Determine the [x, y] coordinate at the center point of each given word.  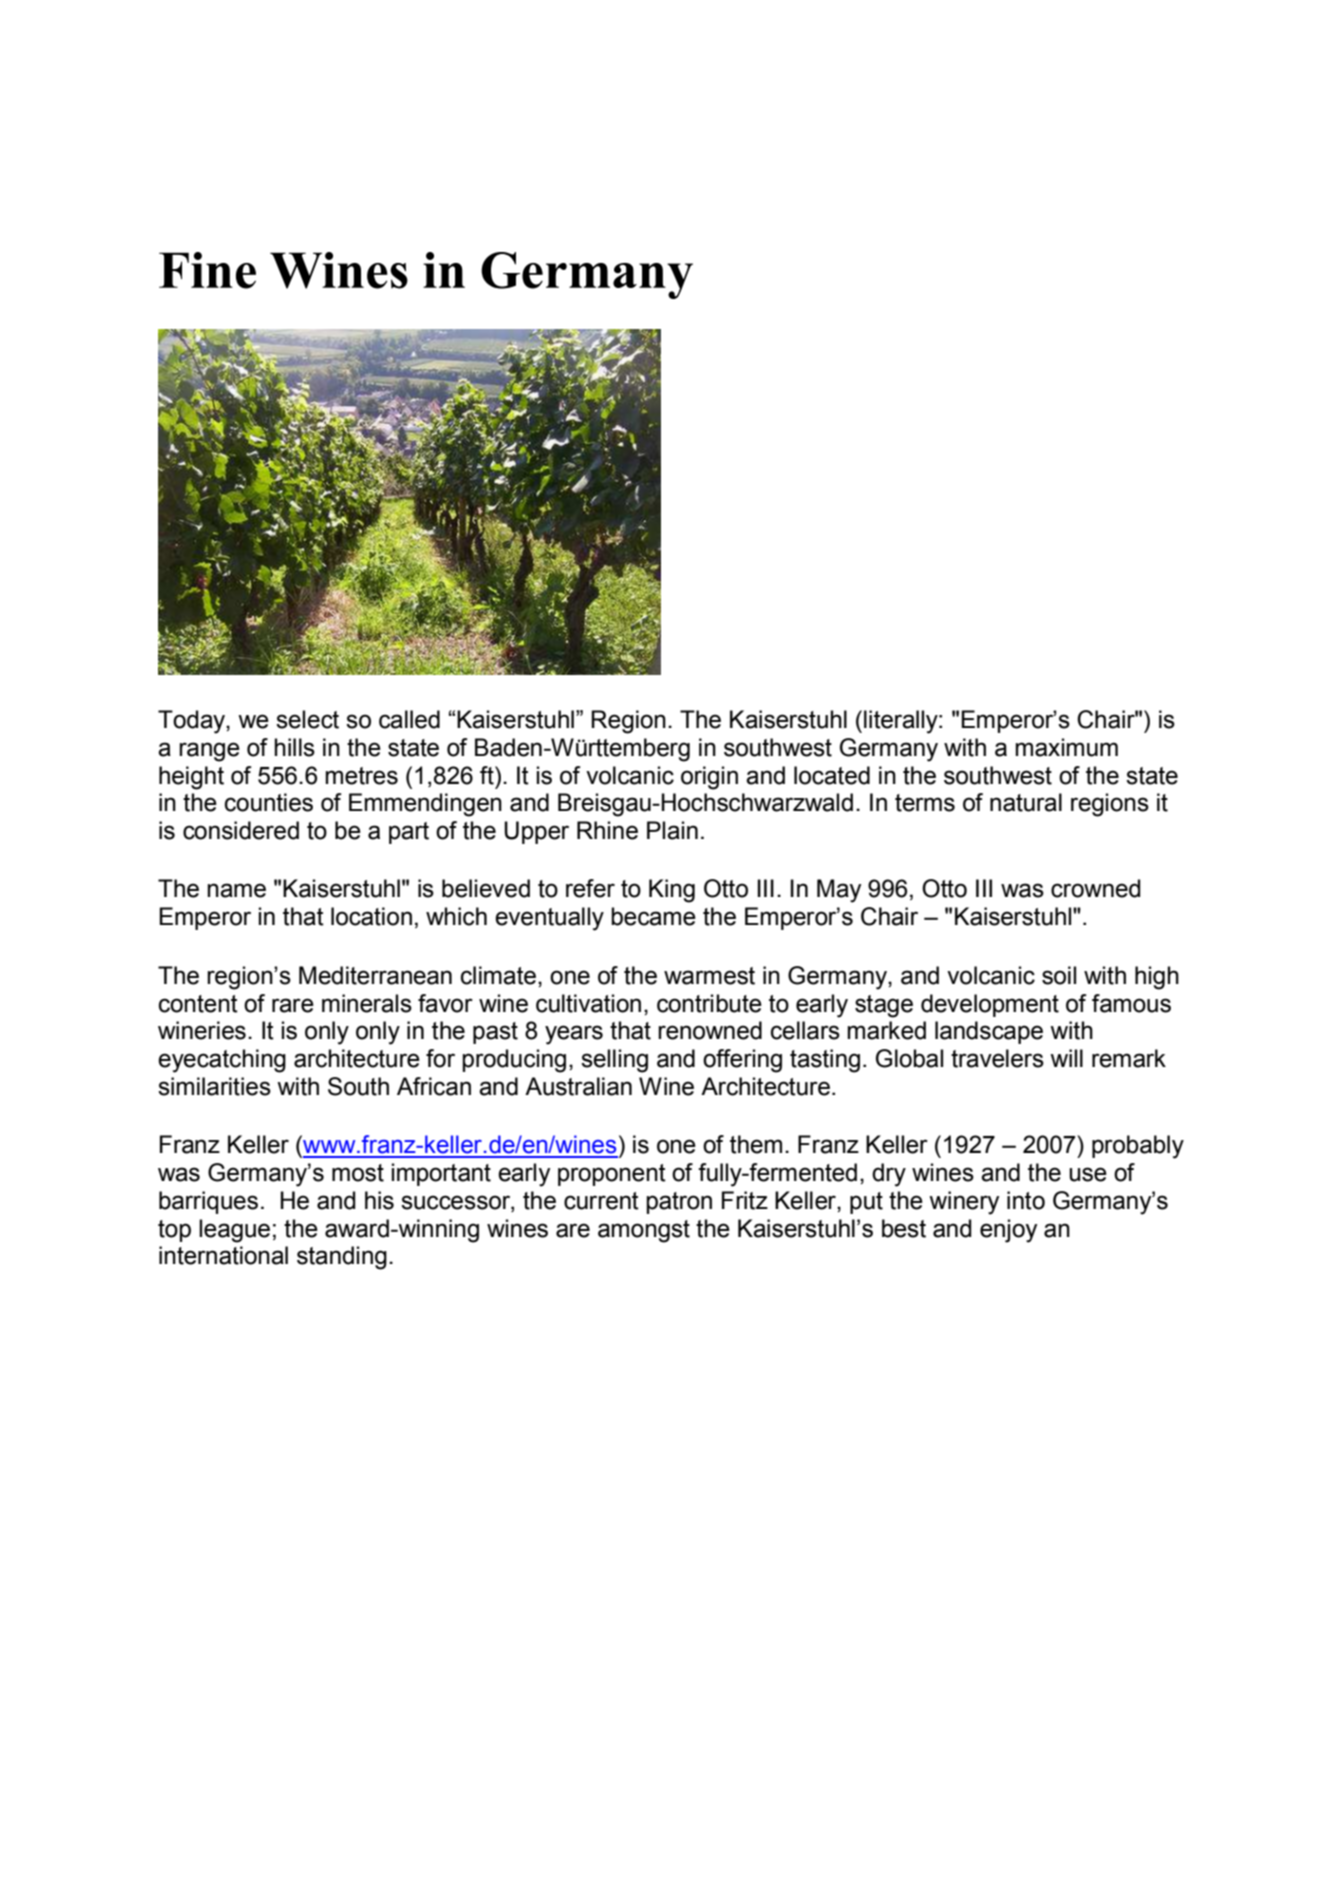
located [832, 775]
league [234, 1231]
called [409, 719]
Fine [207, 270]
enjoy [1008, 1231]
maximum [1066, 747]
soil [1059, 975]
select [307, 719]
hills [294, 747]
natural [1026, 802]
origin [709, 778]
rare [293, 1005]
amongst [644, 1231]
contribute [709, 1003]
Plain [672, 830]
